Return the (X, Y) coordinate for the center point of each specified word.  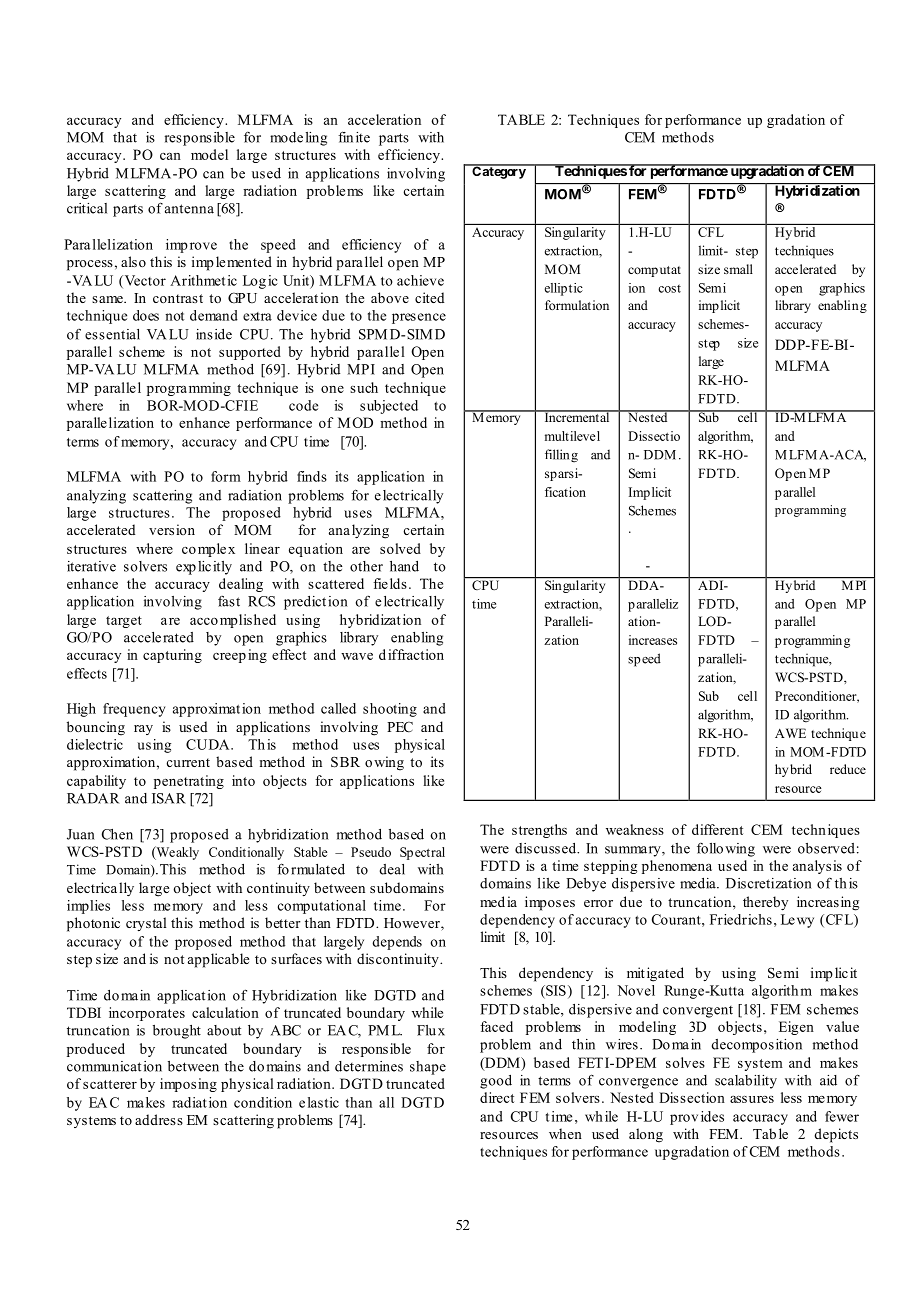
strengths (539, 831)
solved (400, 548)
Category (498, 172)
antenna (189, 209)
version (172, 529)
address (159, 1119)
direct (497, 1097)
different (717, 829)
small (738, 269)
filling (561, 456)
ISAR (169, 798)
